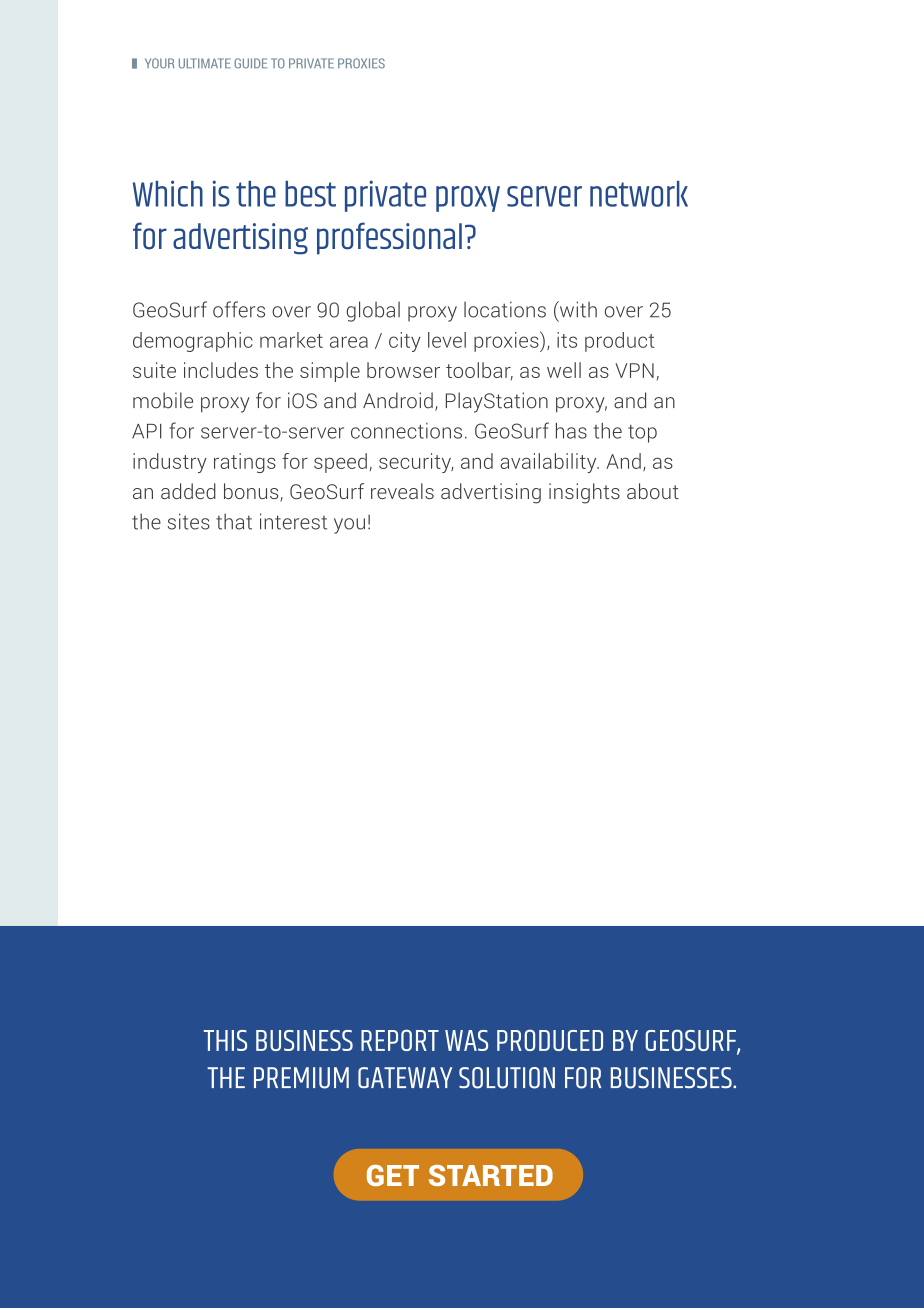 This screenshot has height=1308, width=924. What do you see at coordinates (507, 1078) in the screenshot?
I see `SOLUTION` at bounding box center [507, 1078].
